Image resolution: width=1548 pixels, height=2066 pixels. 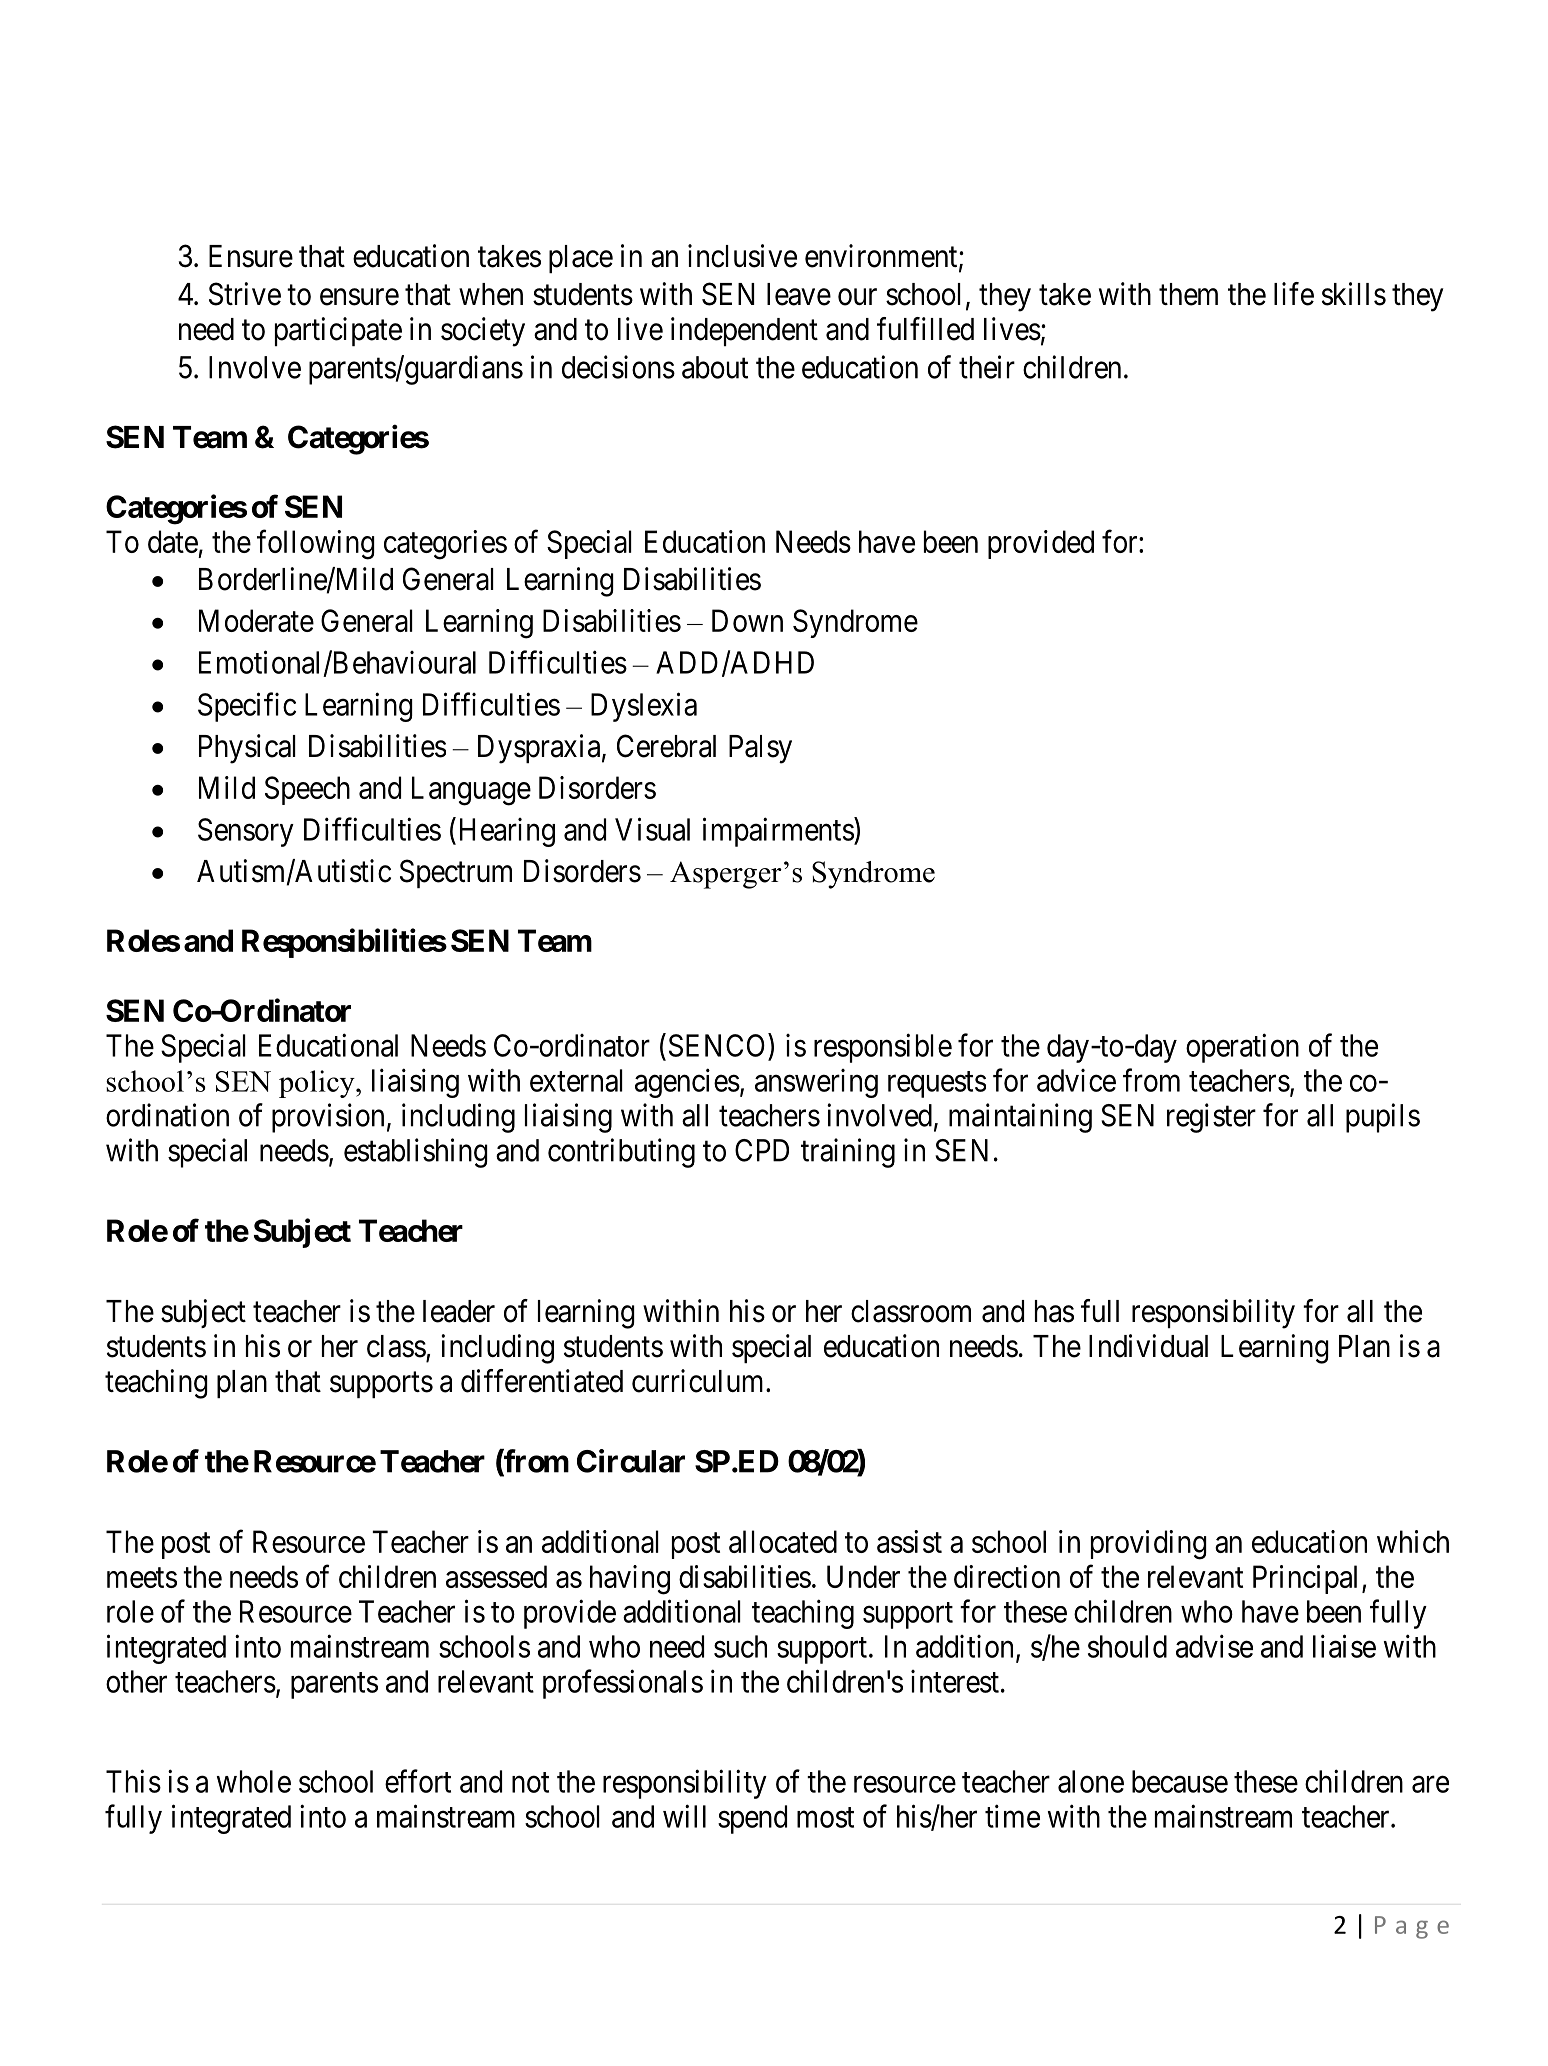 What do you see at coordinates (459, 1311) in the screenshot?
I see `leader` at bounding box center [459, 1311].
